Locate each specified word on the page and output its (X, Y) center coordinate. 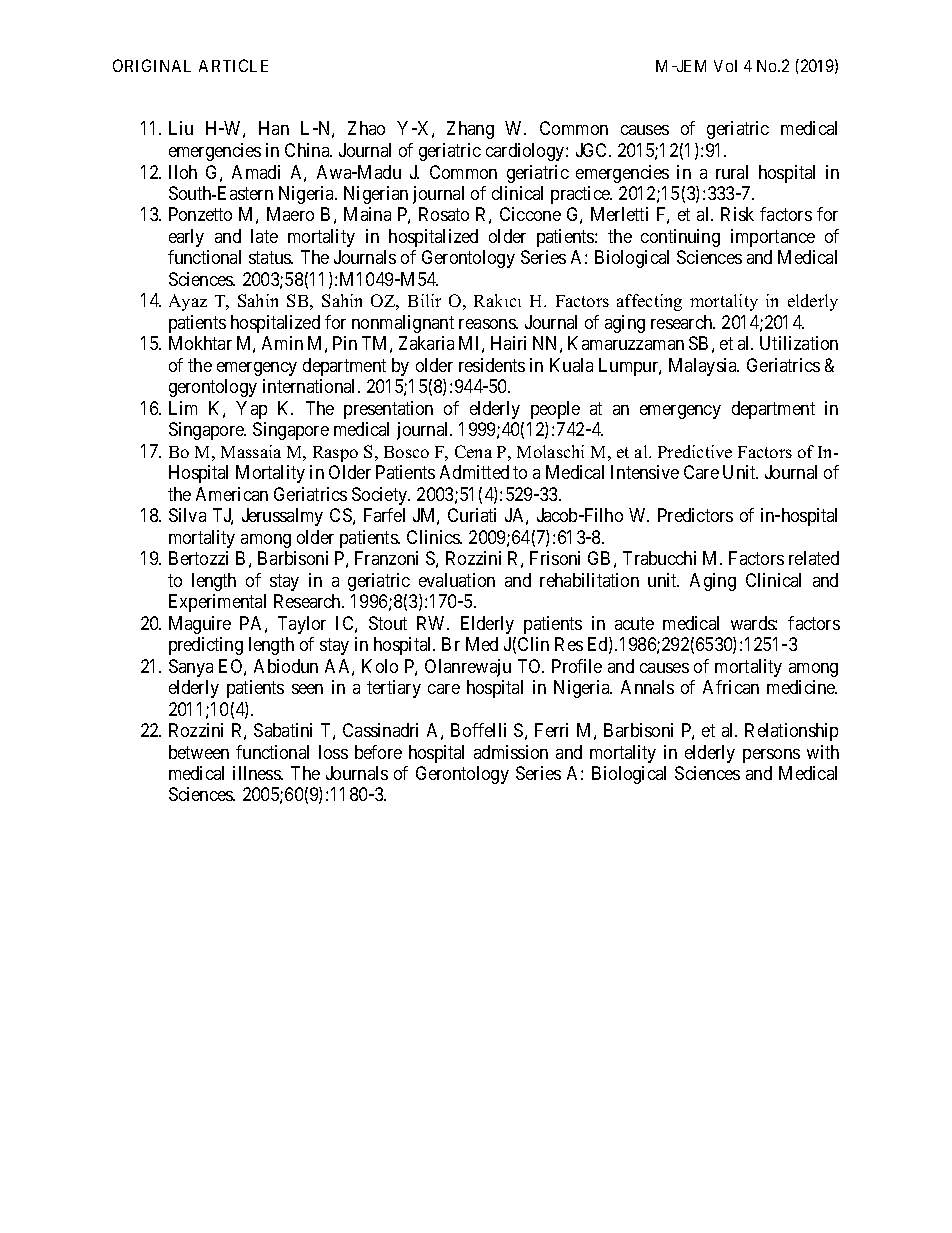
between (199, 752)
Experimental (217, 603)
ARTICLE (233, 65)
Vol (725, 66)
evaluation (457, 580)
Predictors (695, 515)
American (232, 494)
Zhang (470, 130)
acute (634, 623)
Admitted (474, 472)
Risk (737, 214)
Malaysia (704, 367)
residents (492, 365)
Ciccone (530, 214)
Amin (282, 343)
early (186, 238)
